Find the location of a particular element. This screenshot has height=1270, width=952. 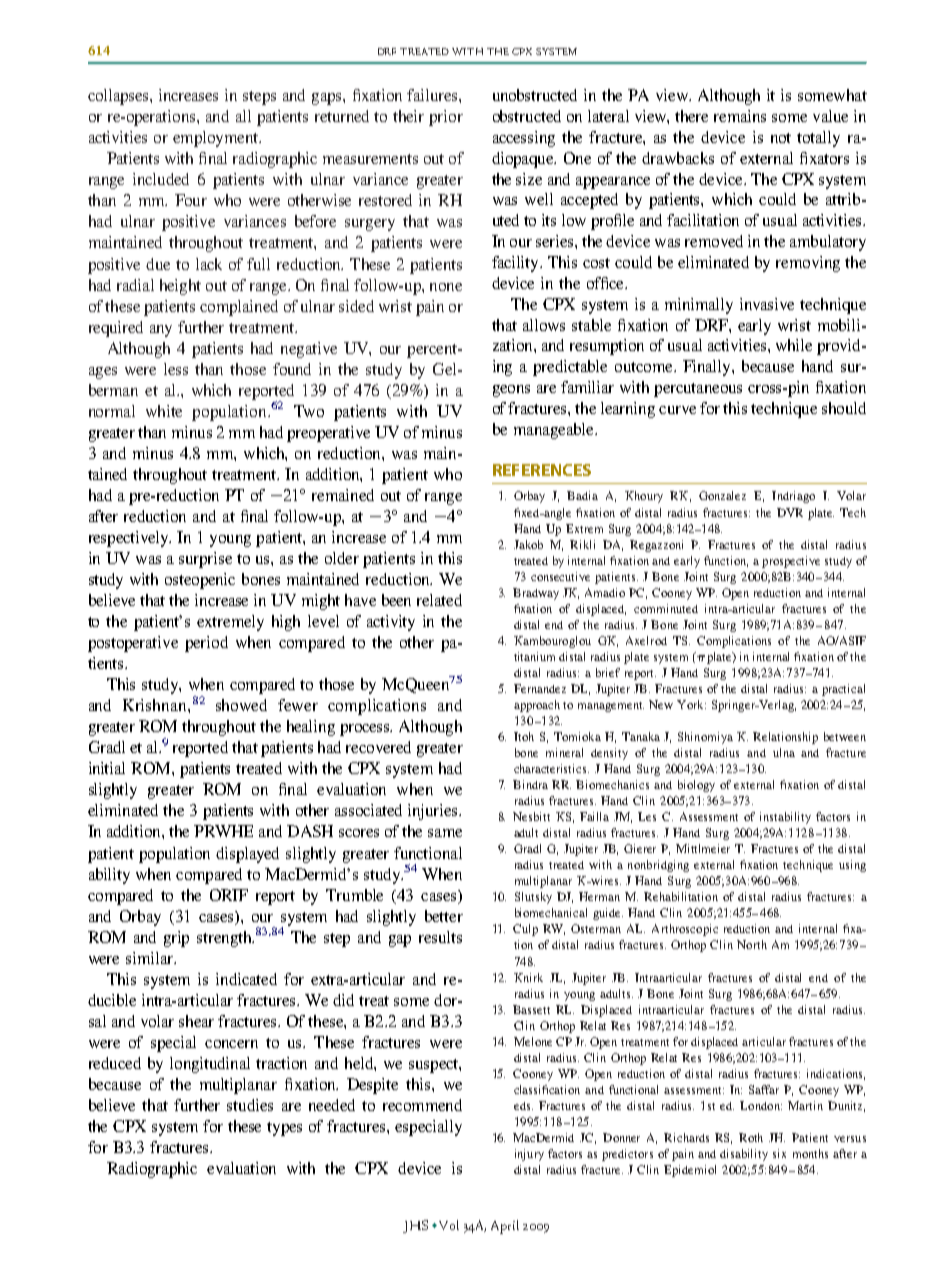

types is located at coordinates (284, 1129).
